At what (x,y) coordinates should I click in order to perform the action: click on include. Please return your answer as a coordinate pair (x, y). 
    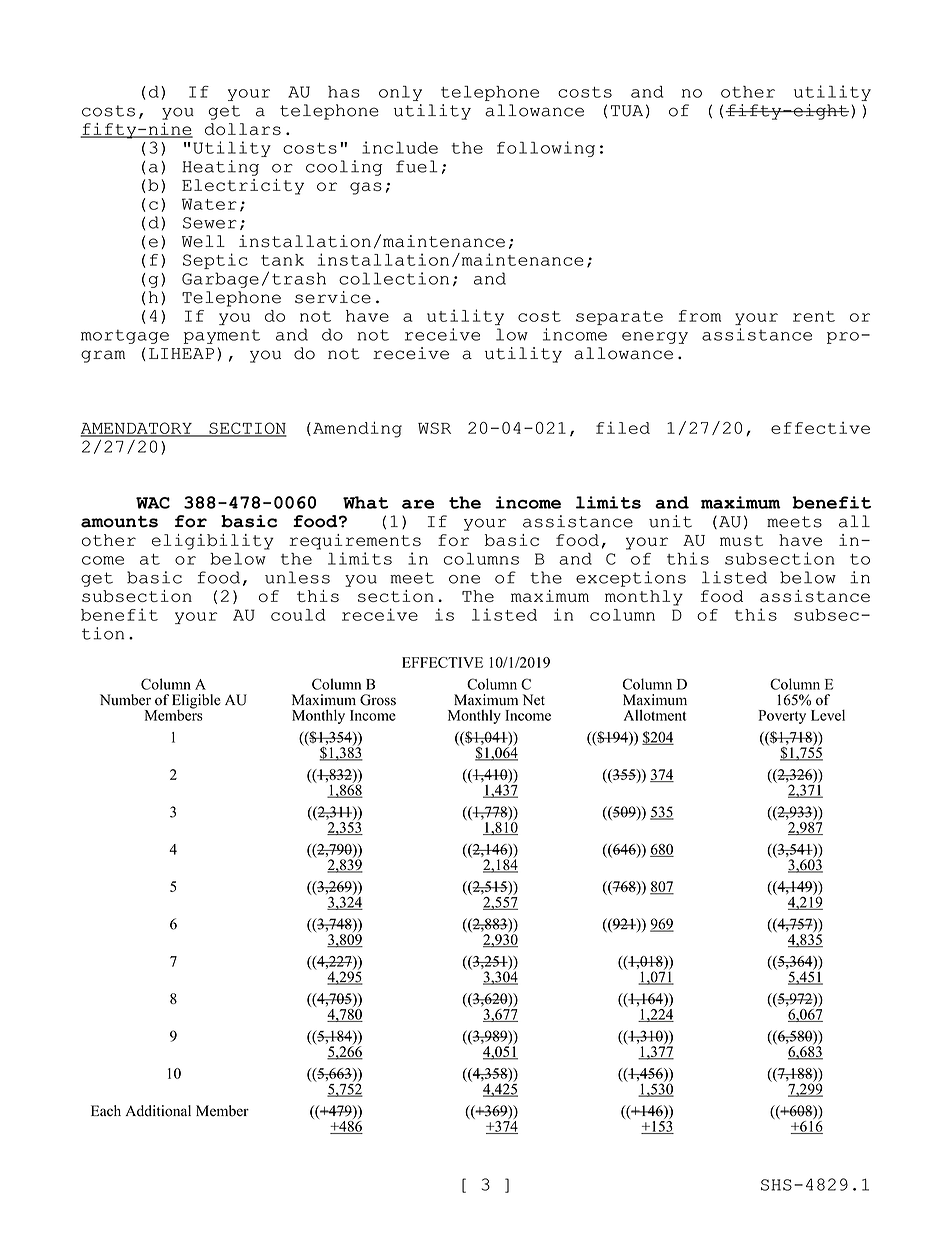
    Looking at the image, I should click on (400, 147).
